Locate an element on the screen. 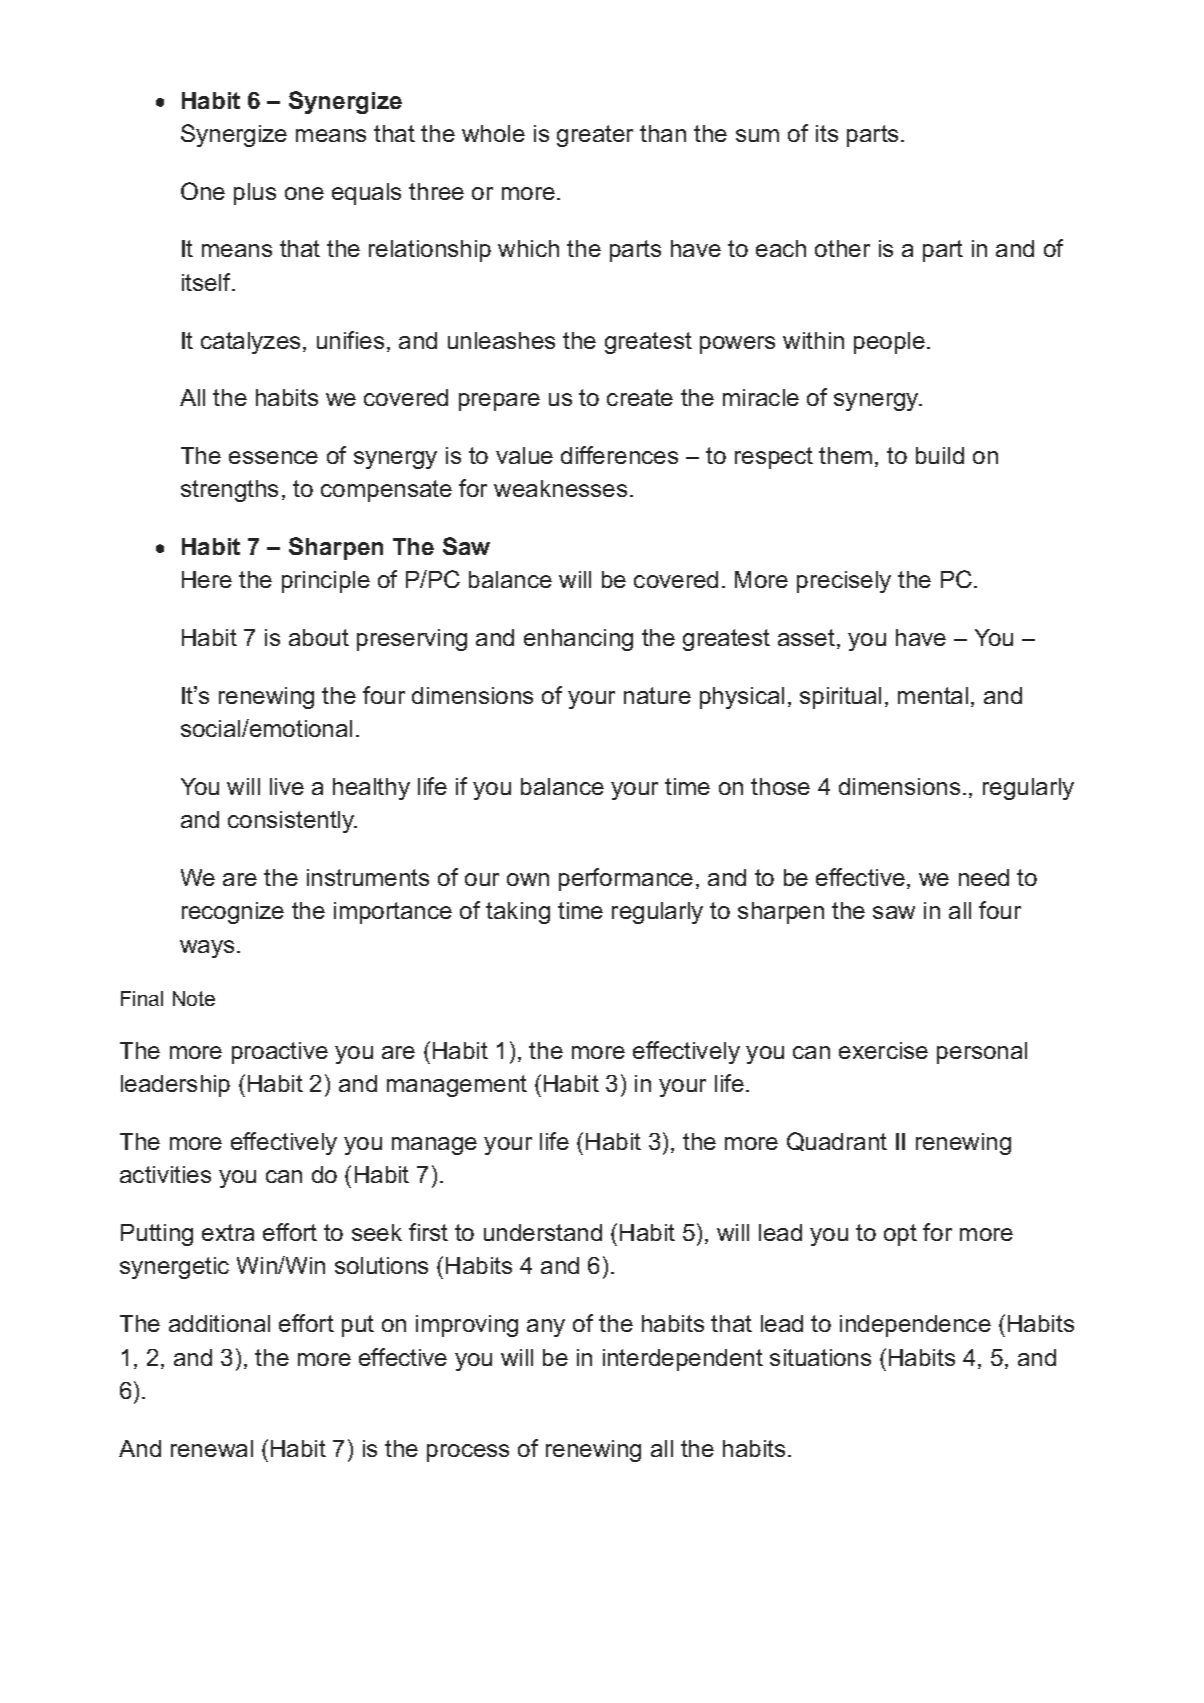  renewal is located at coordinates (212, 1448).
